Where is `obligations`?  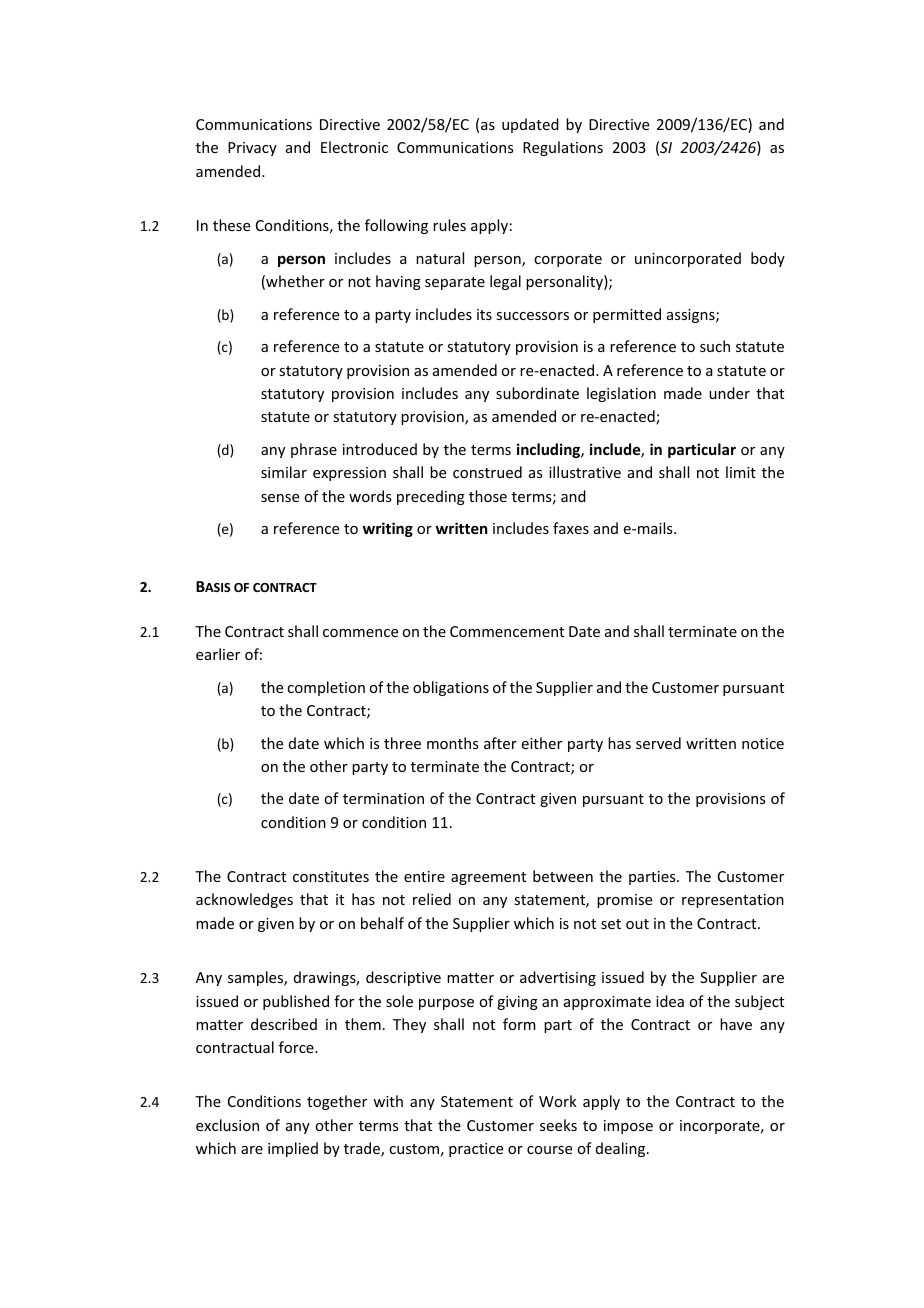 obligations is located at coordinates (451, 688).
